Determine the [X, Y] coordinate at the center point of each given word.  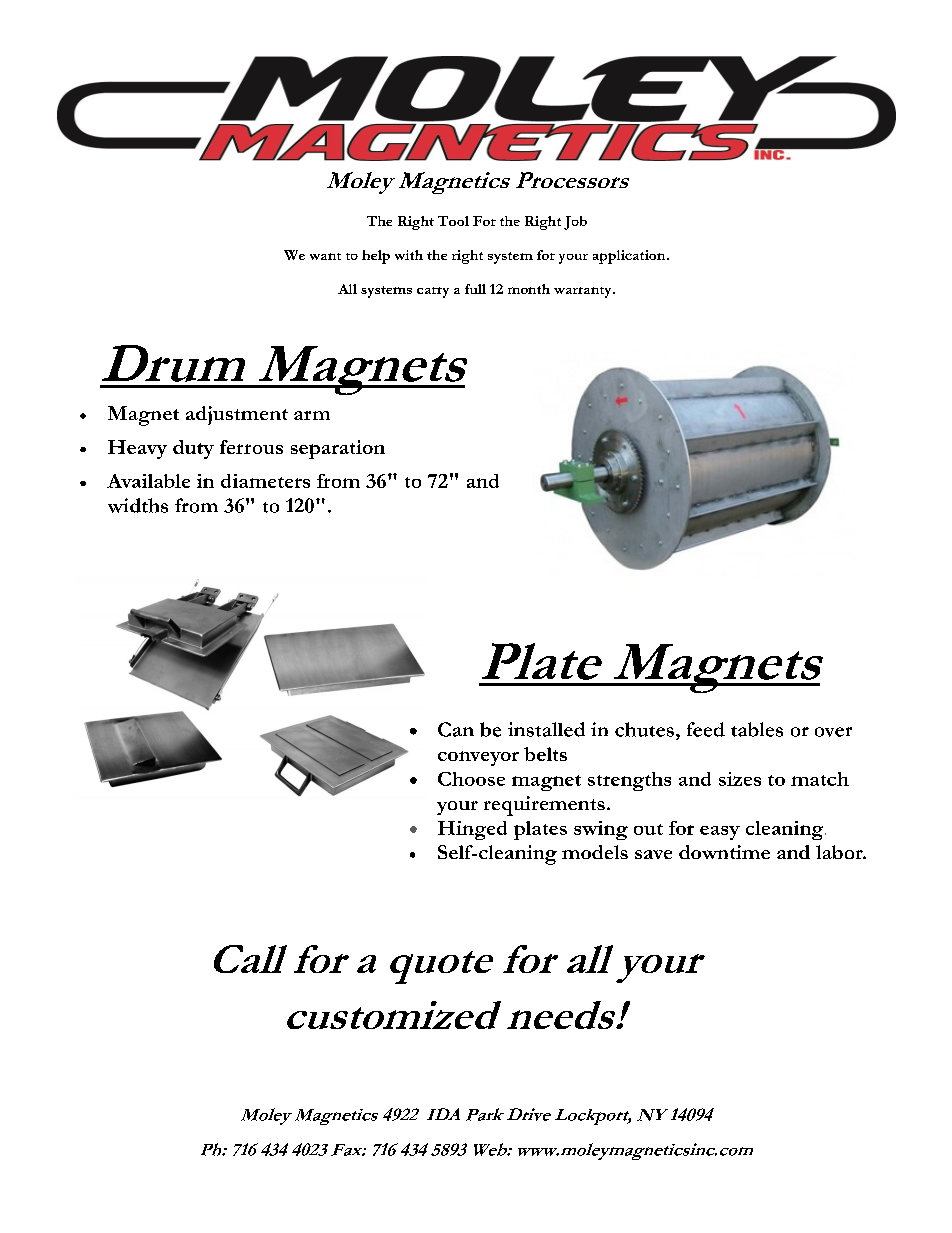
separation [338, 449]
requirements [544, 806]
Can [456, 729]
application [630, 257]
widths [138, 505]
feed [706, 729]
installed [546, 729]
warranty [584, 292]
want [325, 256]
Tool [453, 221]
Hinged [472, 830]
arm [312, 415]
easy [720, 833]
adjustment [237, 415]
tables [757, 729]
